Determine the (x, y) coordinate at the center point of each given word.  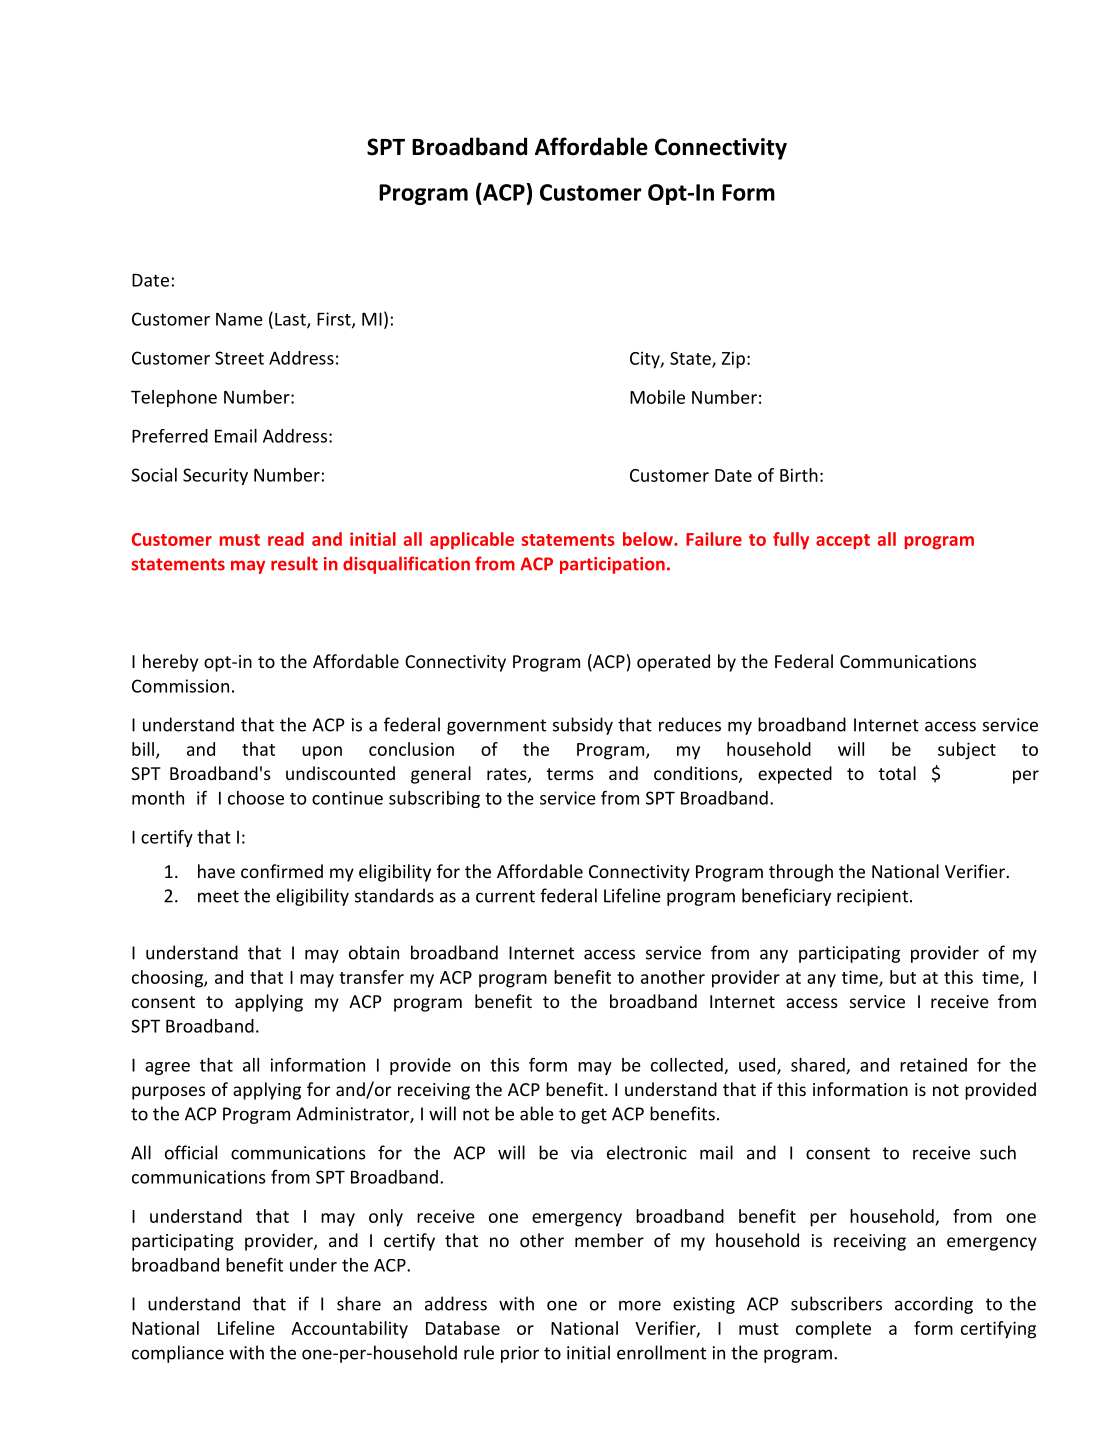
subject (967, 751)
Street (239, 358)
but (903, 977)
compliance (178, 1354)
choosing (168, 979)
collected (688, 1066)
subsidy (583, 726)
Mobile (657, 397)
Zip (733, 360)
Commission (180, 686)
